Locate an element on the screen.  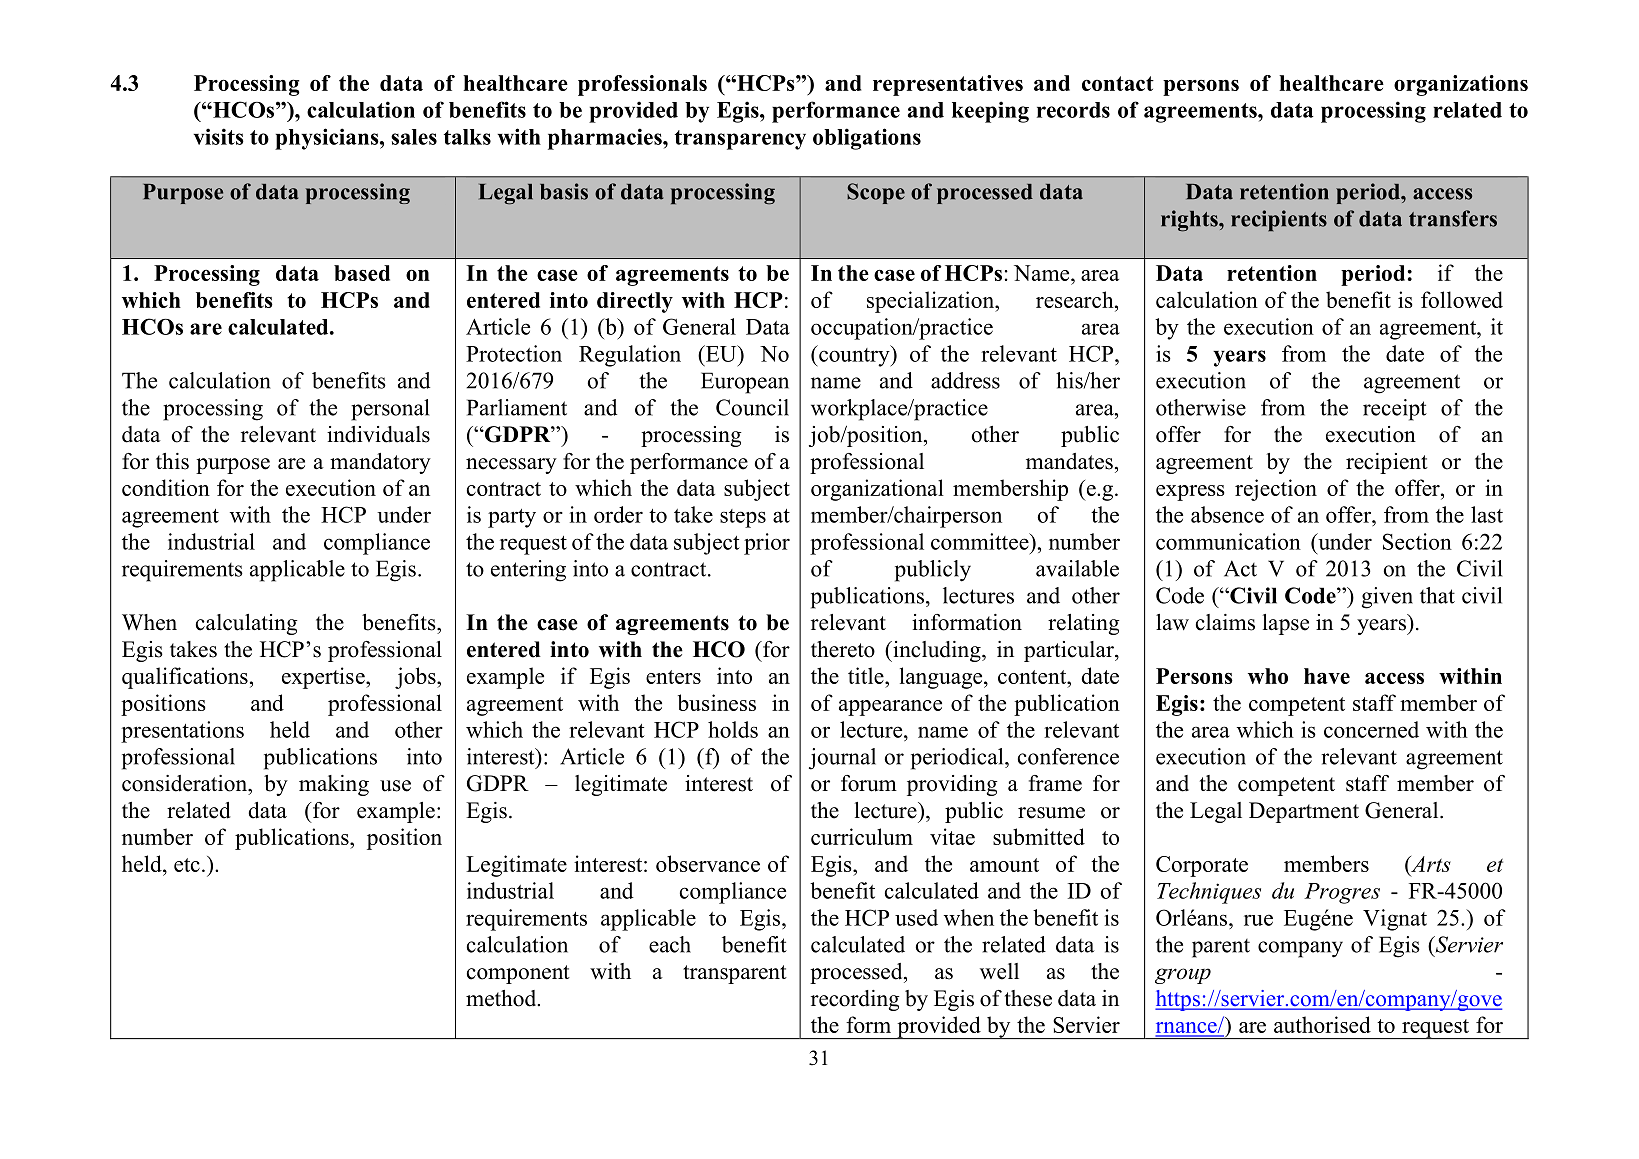
entering is located at coordinates (528, 571).
